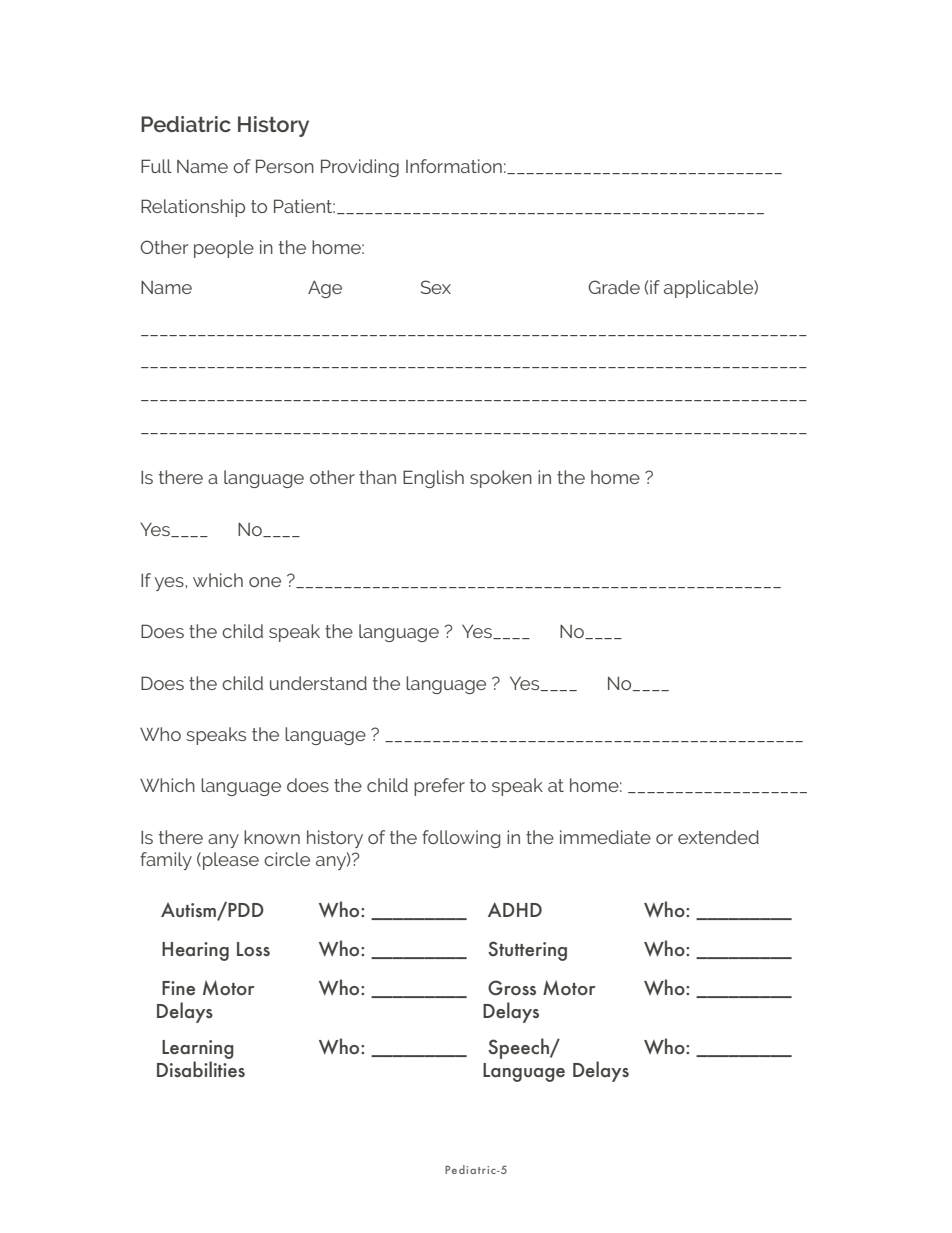  I want to click on understand, so click(318, 683).
